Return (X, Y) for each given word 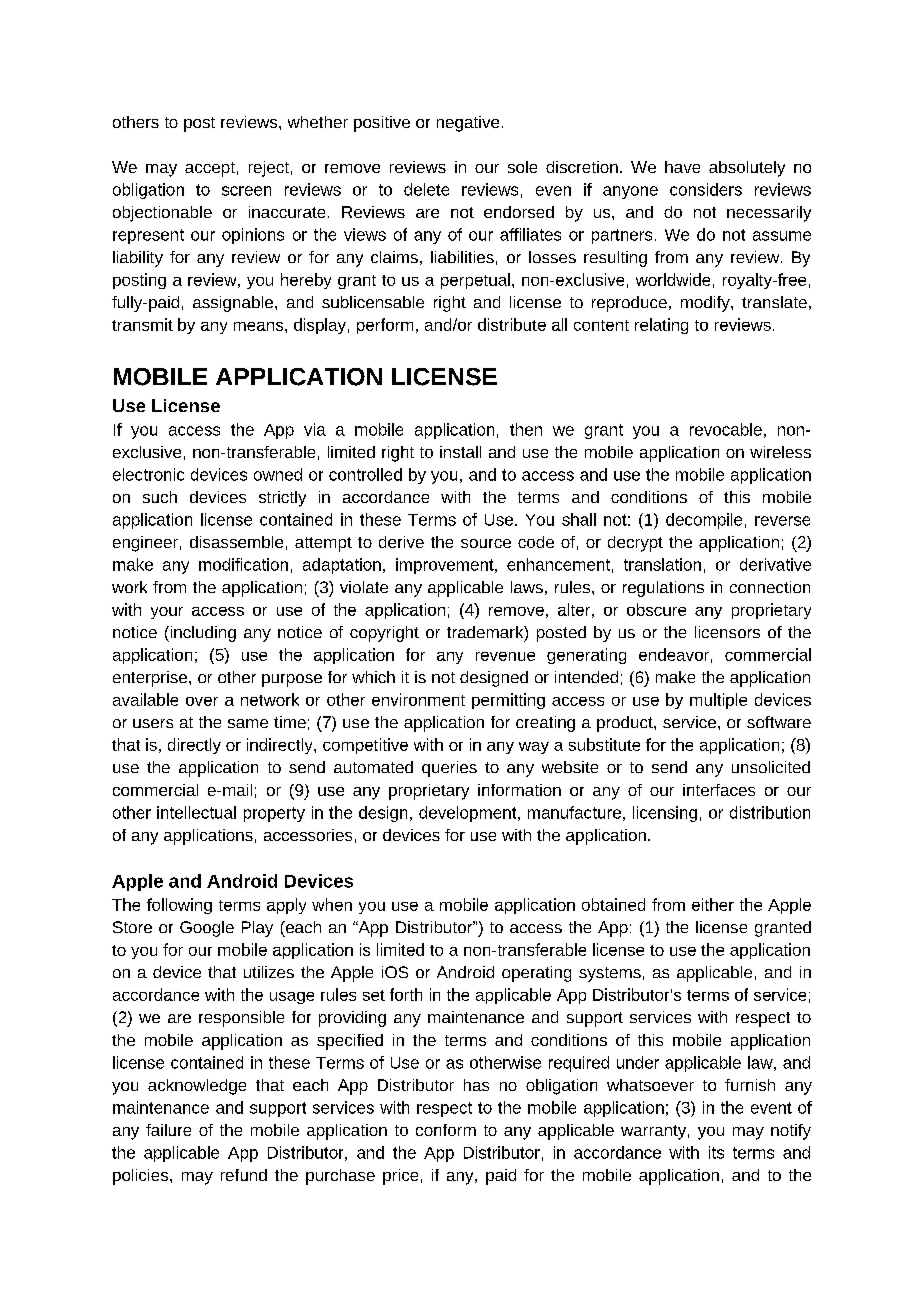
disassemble (236, 542)
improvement (446, 566)
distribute (512, 324)
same (248, 723)
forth (406, 994)
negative (468, 124)
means (260, 326)
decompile (704, 521)
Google (207, 929)
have (682, 167)
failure (168, 1130)
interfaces (719, 790)
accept (210, 169)
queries (449, 769)
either (713, 904)
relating (661, 326)
